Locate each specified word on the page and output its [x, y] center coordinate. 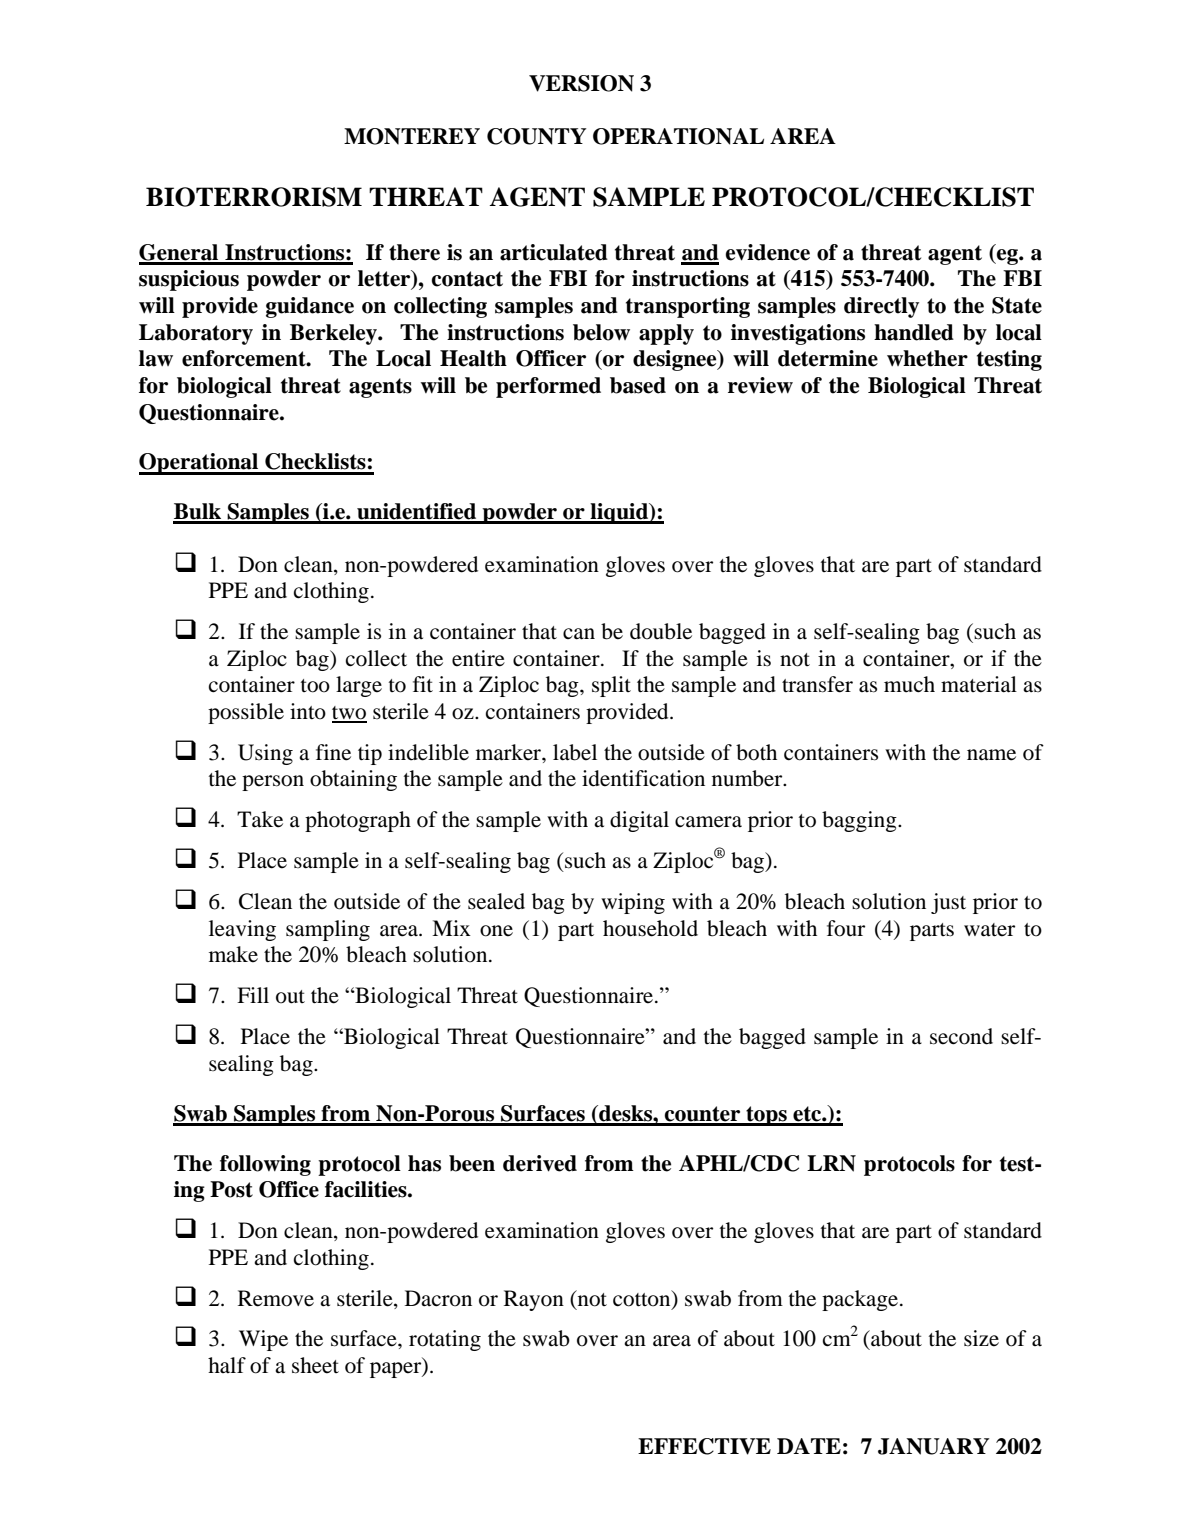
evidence [768, 252]
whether [927, 358]
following [265, 1165]
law [156, 358]
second [961, 1036]
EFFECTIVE [704, 1446]
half [227, 1365]
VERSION [581, 83]
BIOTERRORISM [254, 197]
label [575, 752]
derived [540, 1163]
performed [548, 387]
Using [265, 754]
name [991, 755]
